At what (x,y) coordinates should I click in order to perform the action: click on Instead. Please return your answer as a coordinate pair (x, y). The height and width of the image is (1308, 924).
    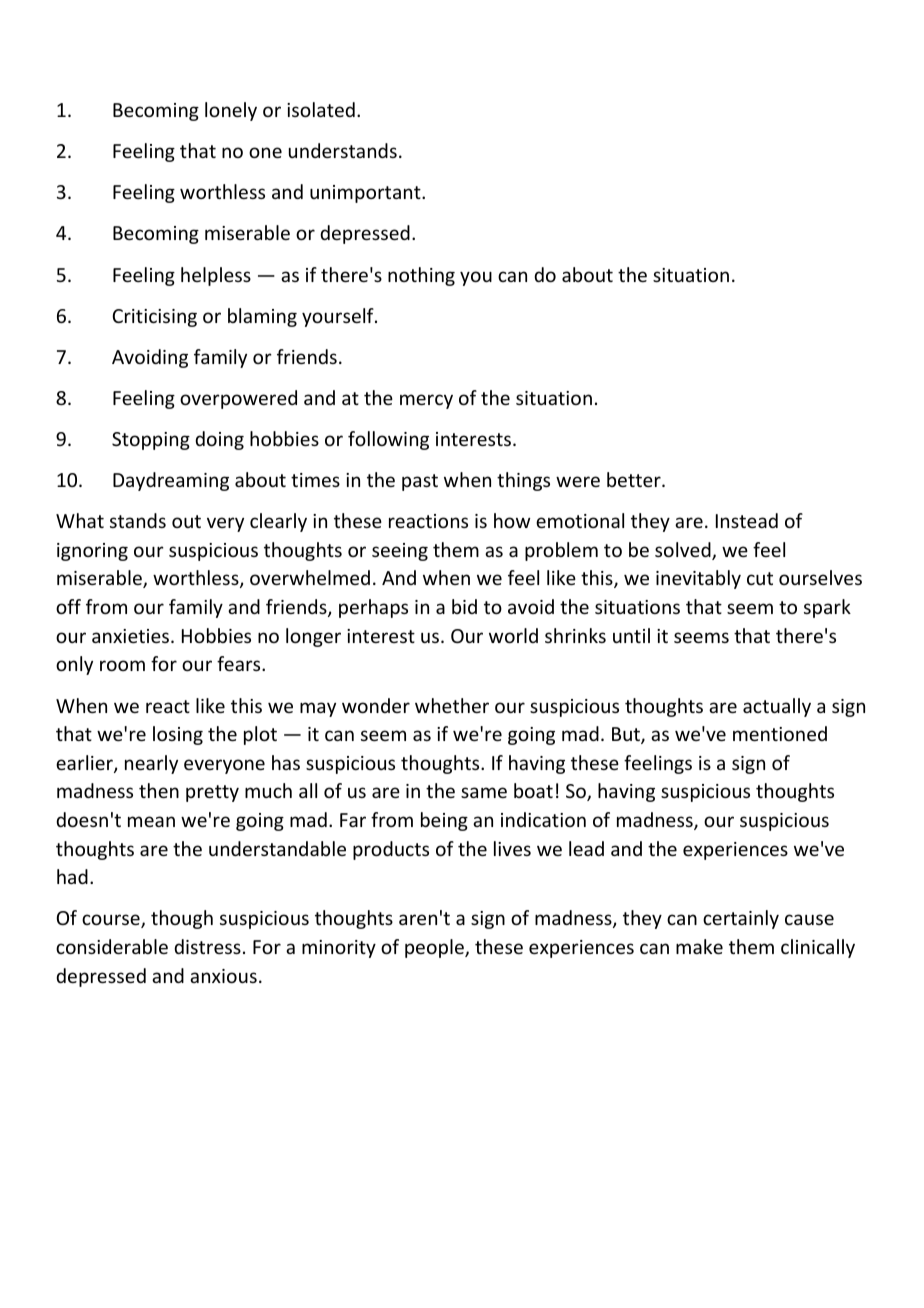
    Looking at the image, I should click on (747, 520).
